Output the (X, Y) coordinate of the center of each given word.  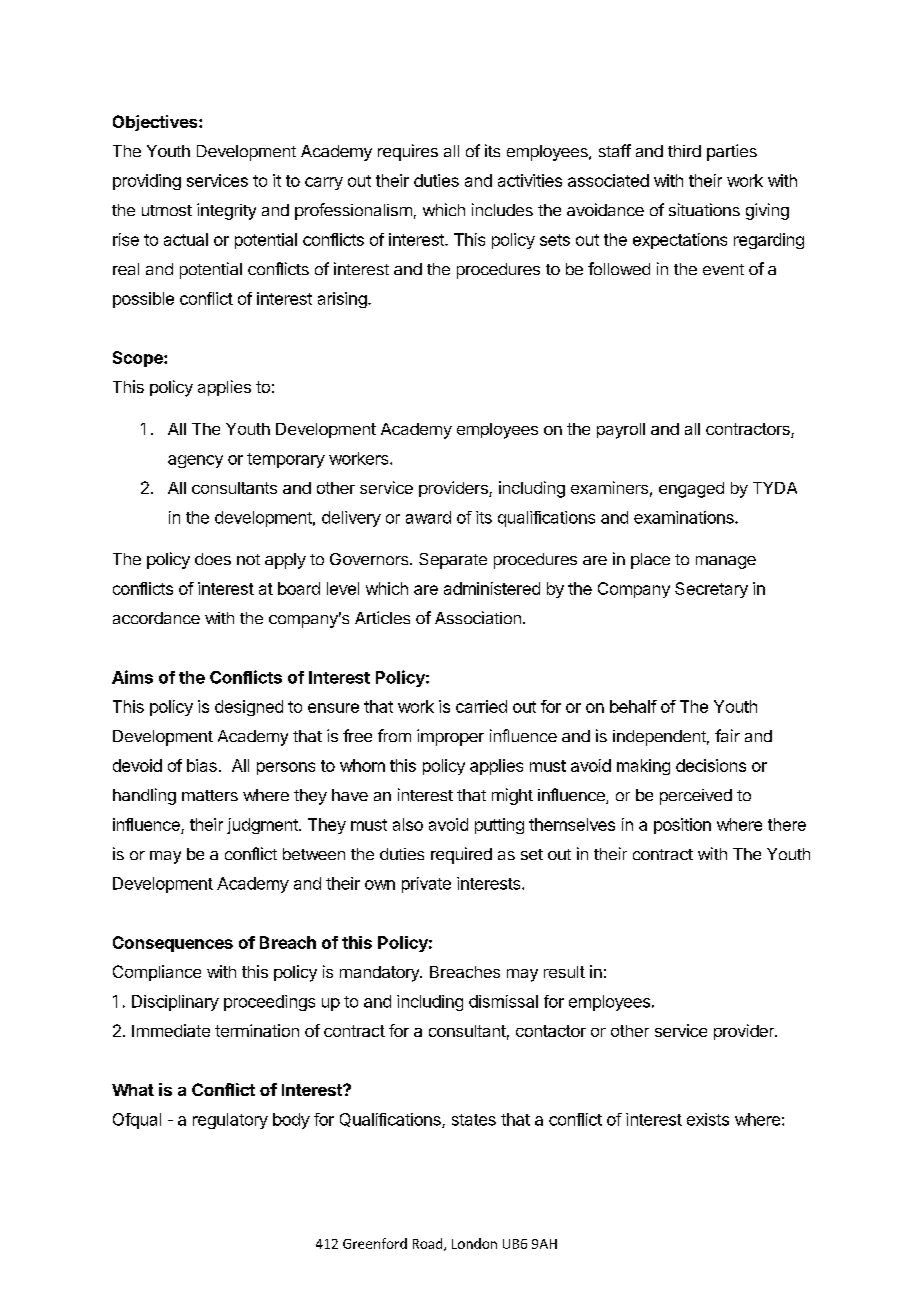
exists (708, 1119)
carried (481, 706)
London (474, 1243)
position (682, 826)
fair (727, 735)
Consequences (173, 944)
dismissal (503, 1001)
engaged (691, 490)
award (428, 517)
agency (195, 461)
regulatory (230, 1121)
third (684, 151)
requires (408, 152)
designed (249, 708)
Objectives (156, 123)
